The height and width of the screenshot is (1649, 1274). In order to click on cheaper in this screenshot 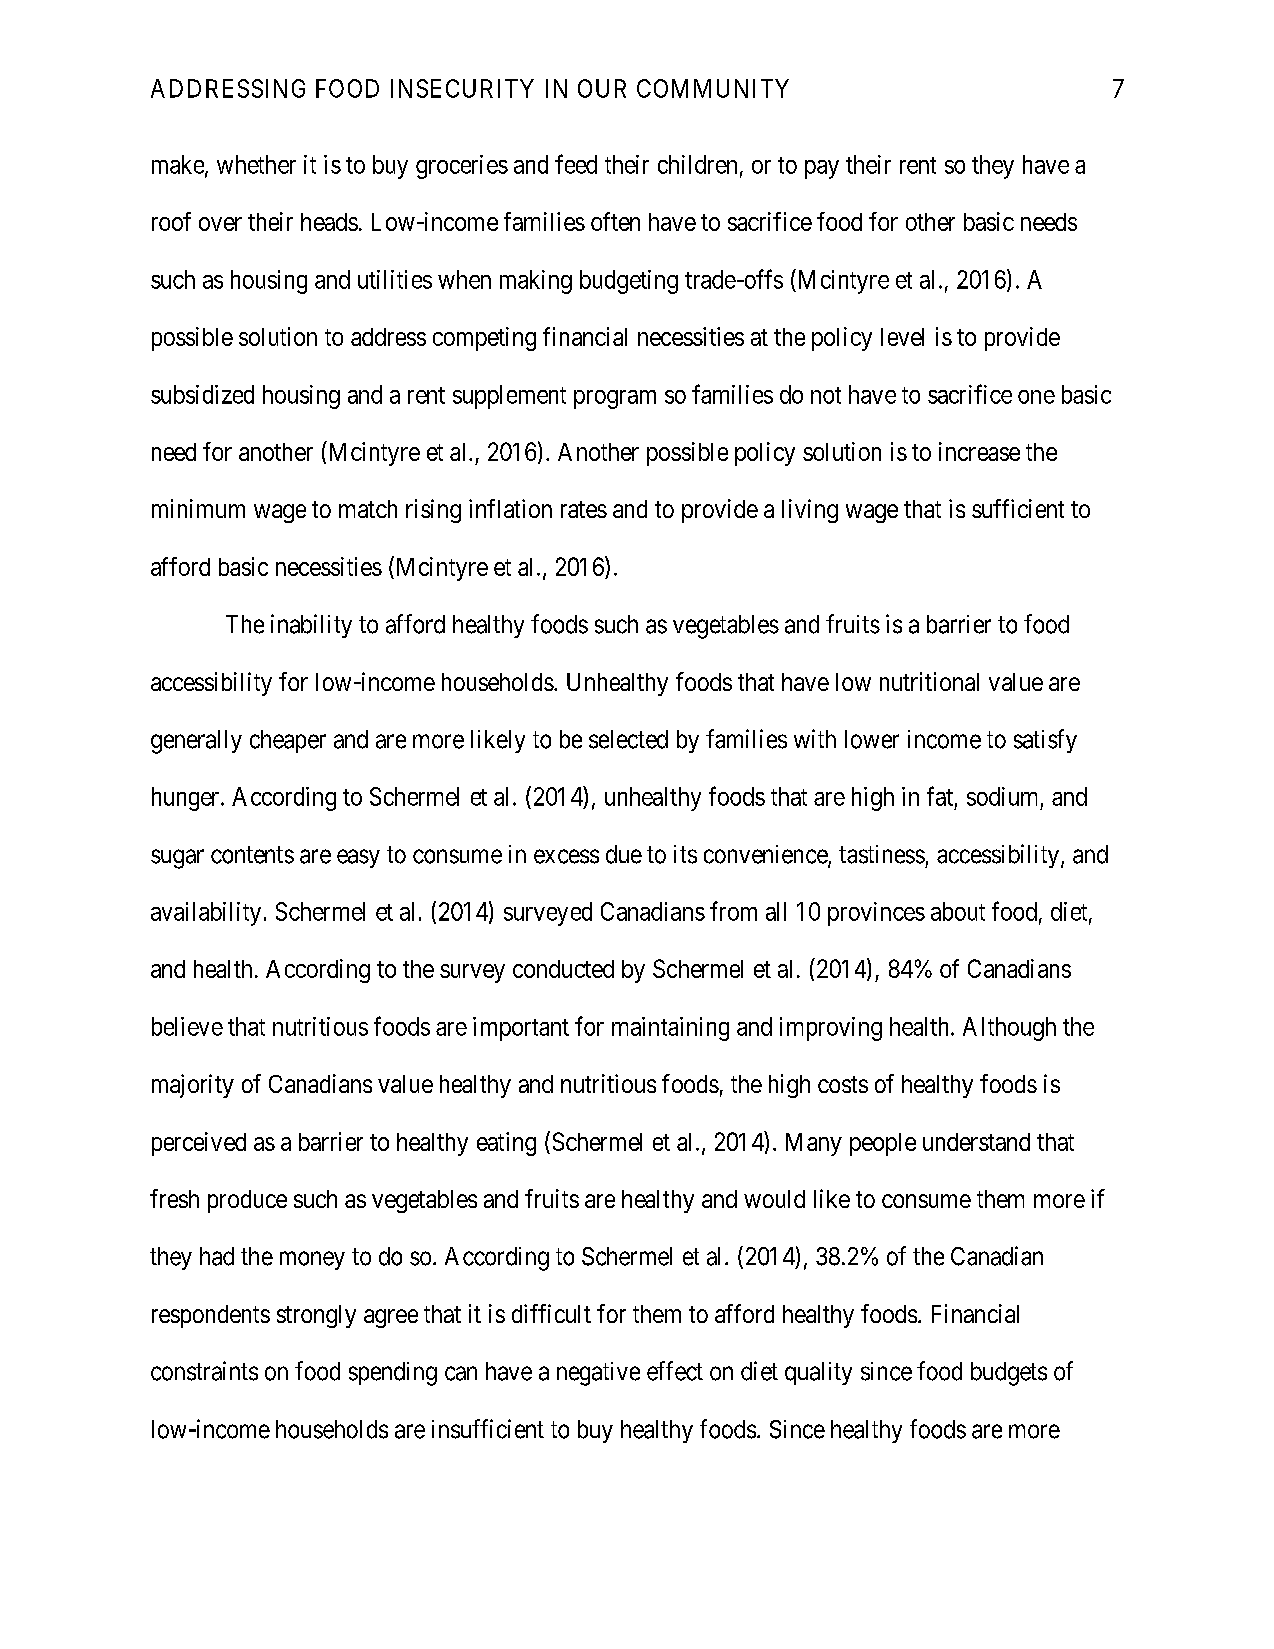, I will do `click(288, 741)`.
